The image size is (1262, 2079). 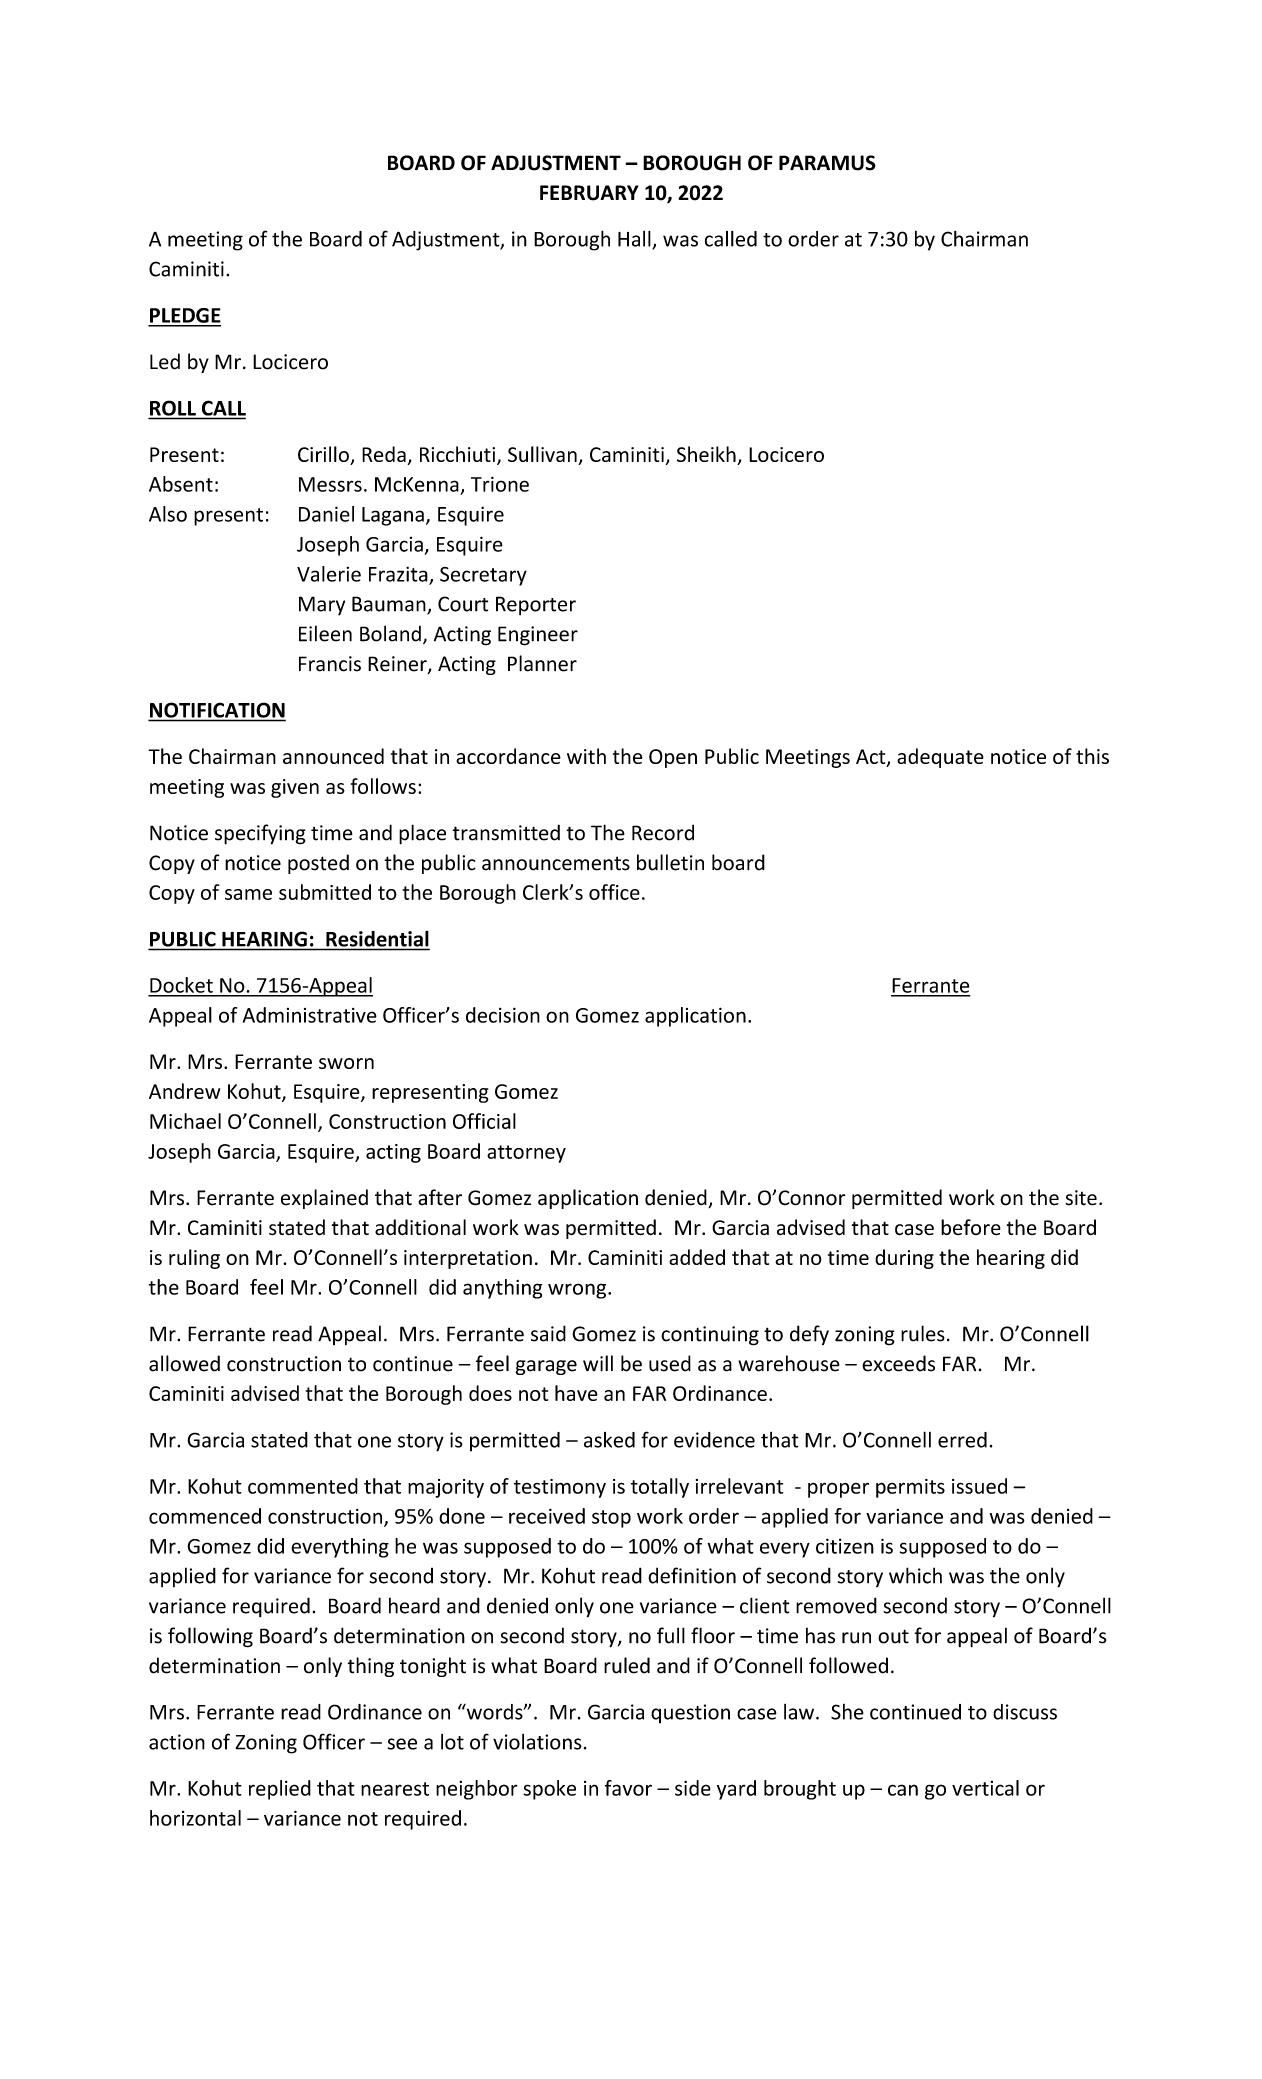 What do you see at coordinates (280, 1790) in the screenshot?
I see `replied` at bounding box center [280, 1790].
